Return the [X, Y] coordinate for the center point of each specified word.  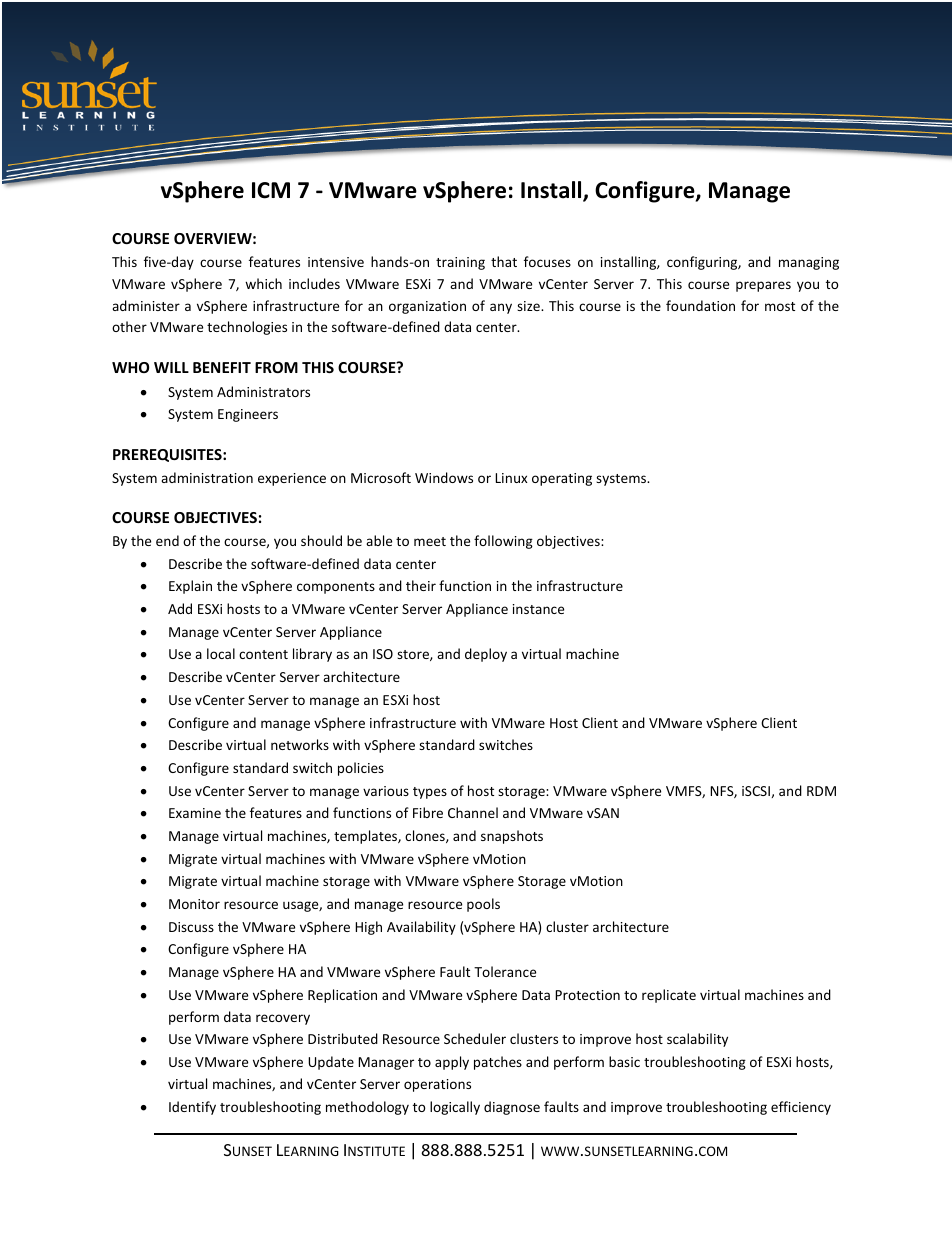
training [460, 263]
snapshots [512, 837]
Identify [192, 1108]
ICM [271, 190]
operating [562, 479]
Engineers [248, 415]
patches [498, 1063]
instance [538, 609]
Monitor [194, 904]
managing [809, 263]
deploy [486, 655]
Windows [444, 477]
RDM [821, 791]
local [221, 653]
